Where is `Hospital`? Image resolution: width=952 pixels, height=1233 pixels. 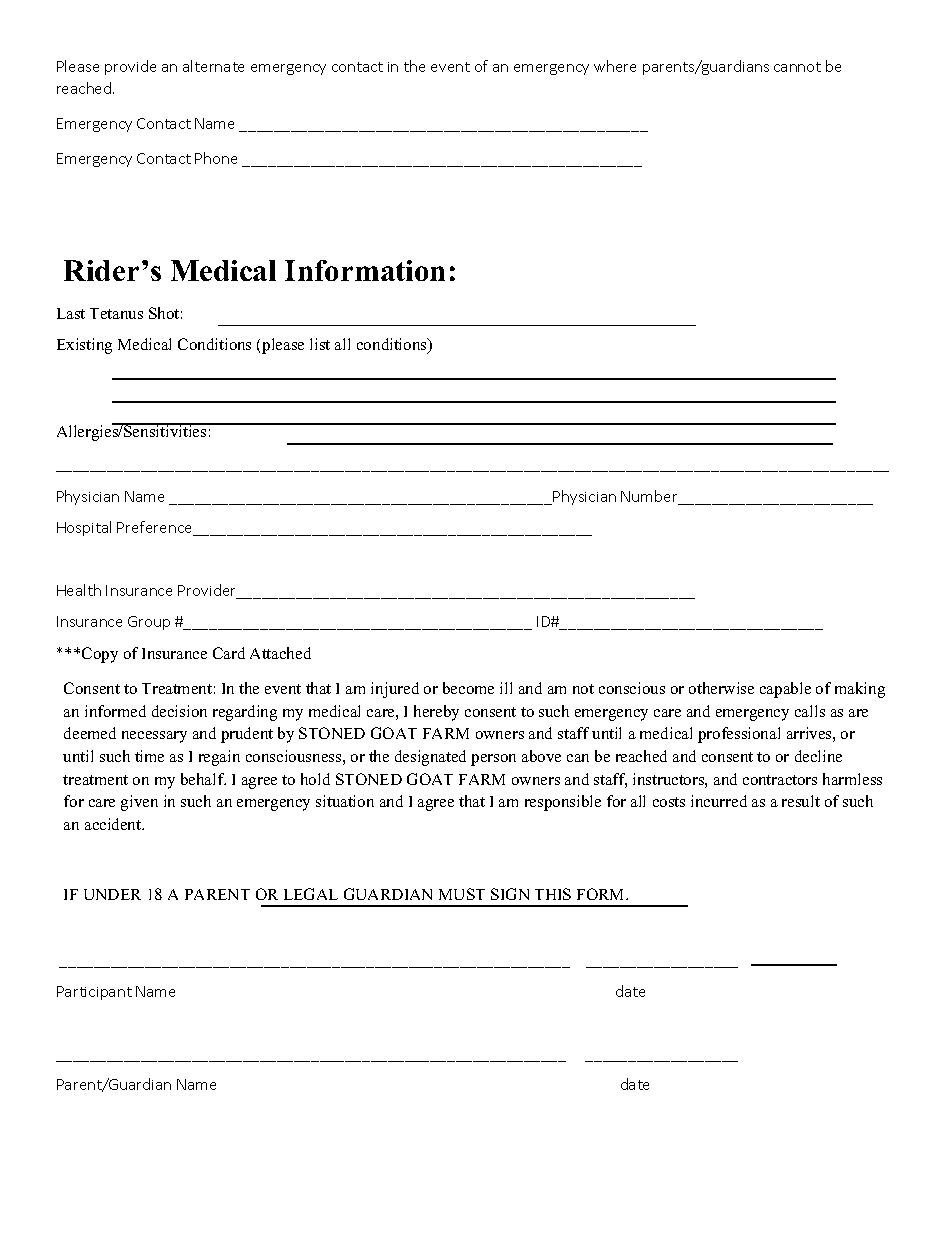 Hospital is located at coordinates (84, 528).
